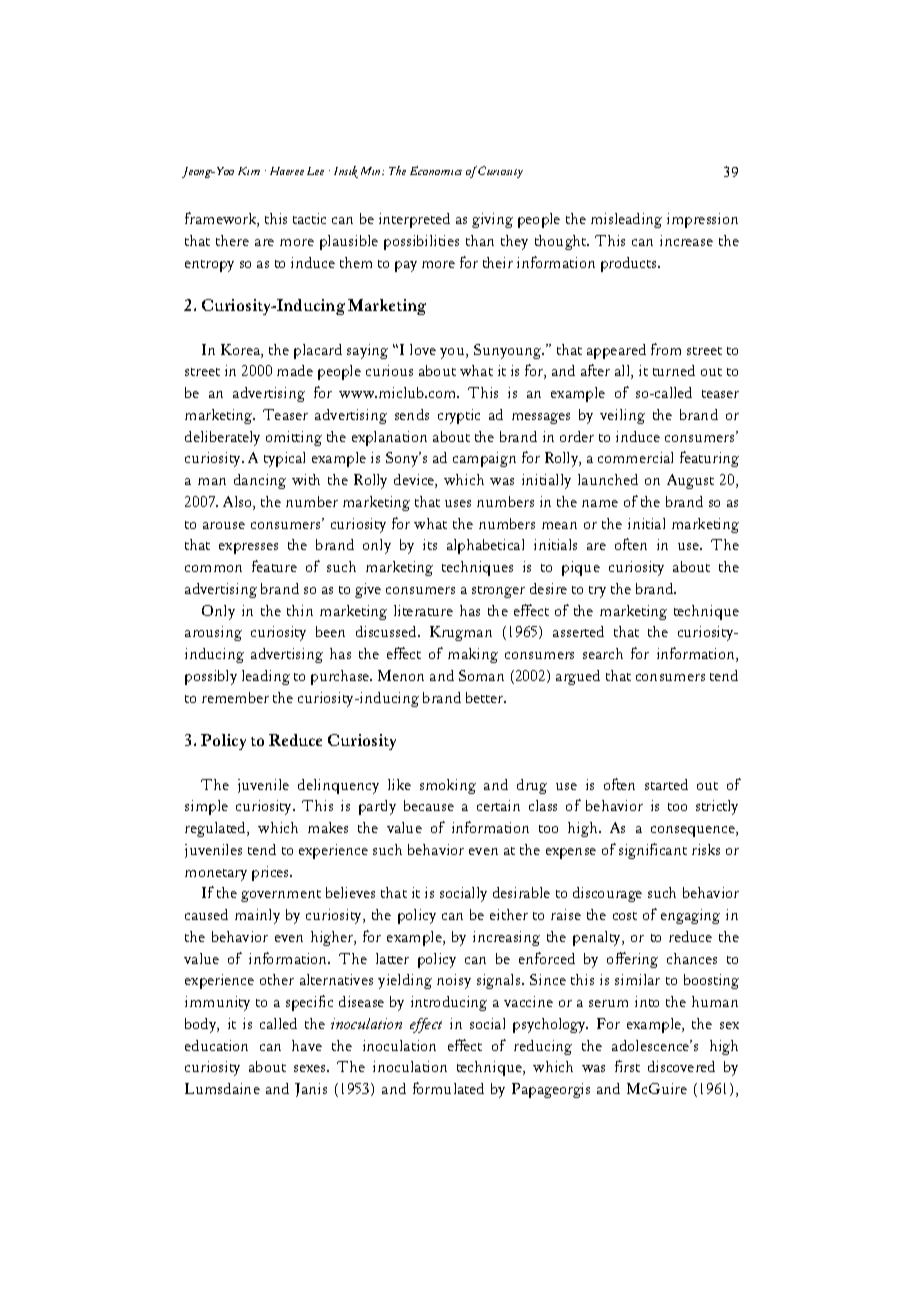 This document has height=1308, width=924. Describe the element at coordinates (260, 481) in the document. I see `dancing` at that location.
